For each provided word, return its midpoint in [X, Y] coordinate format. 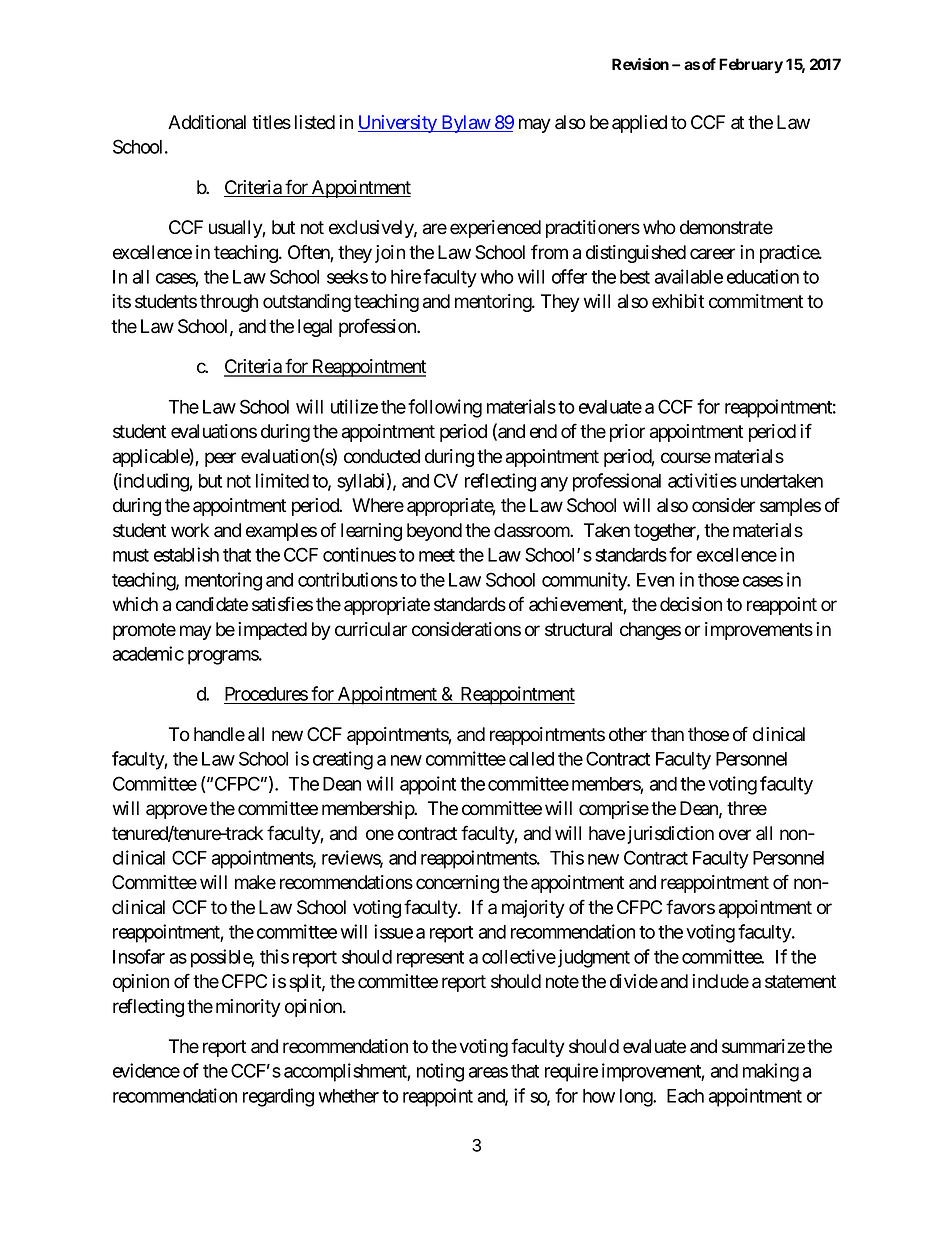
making [771, 1072]
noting [440, 1072]
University [398, 124]
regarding [278, 1097]
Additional [207, 122]
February [751, 66]
